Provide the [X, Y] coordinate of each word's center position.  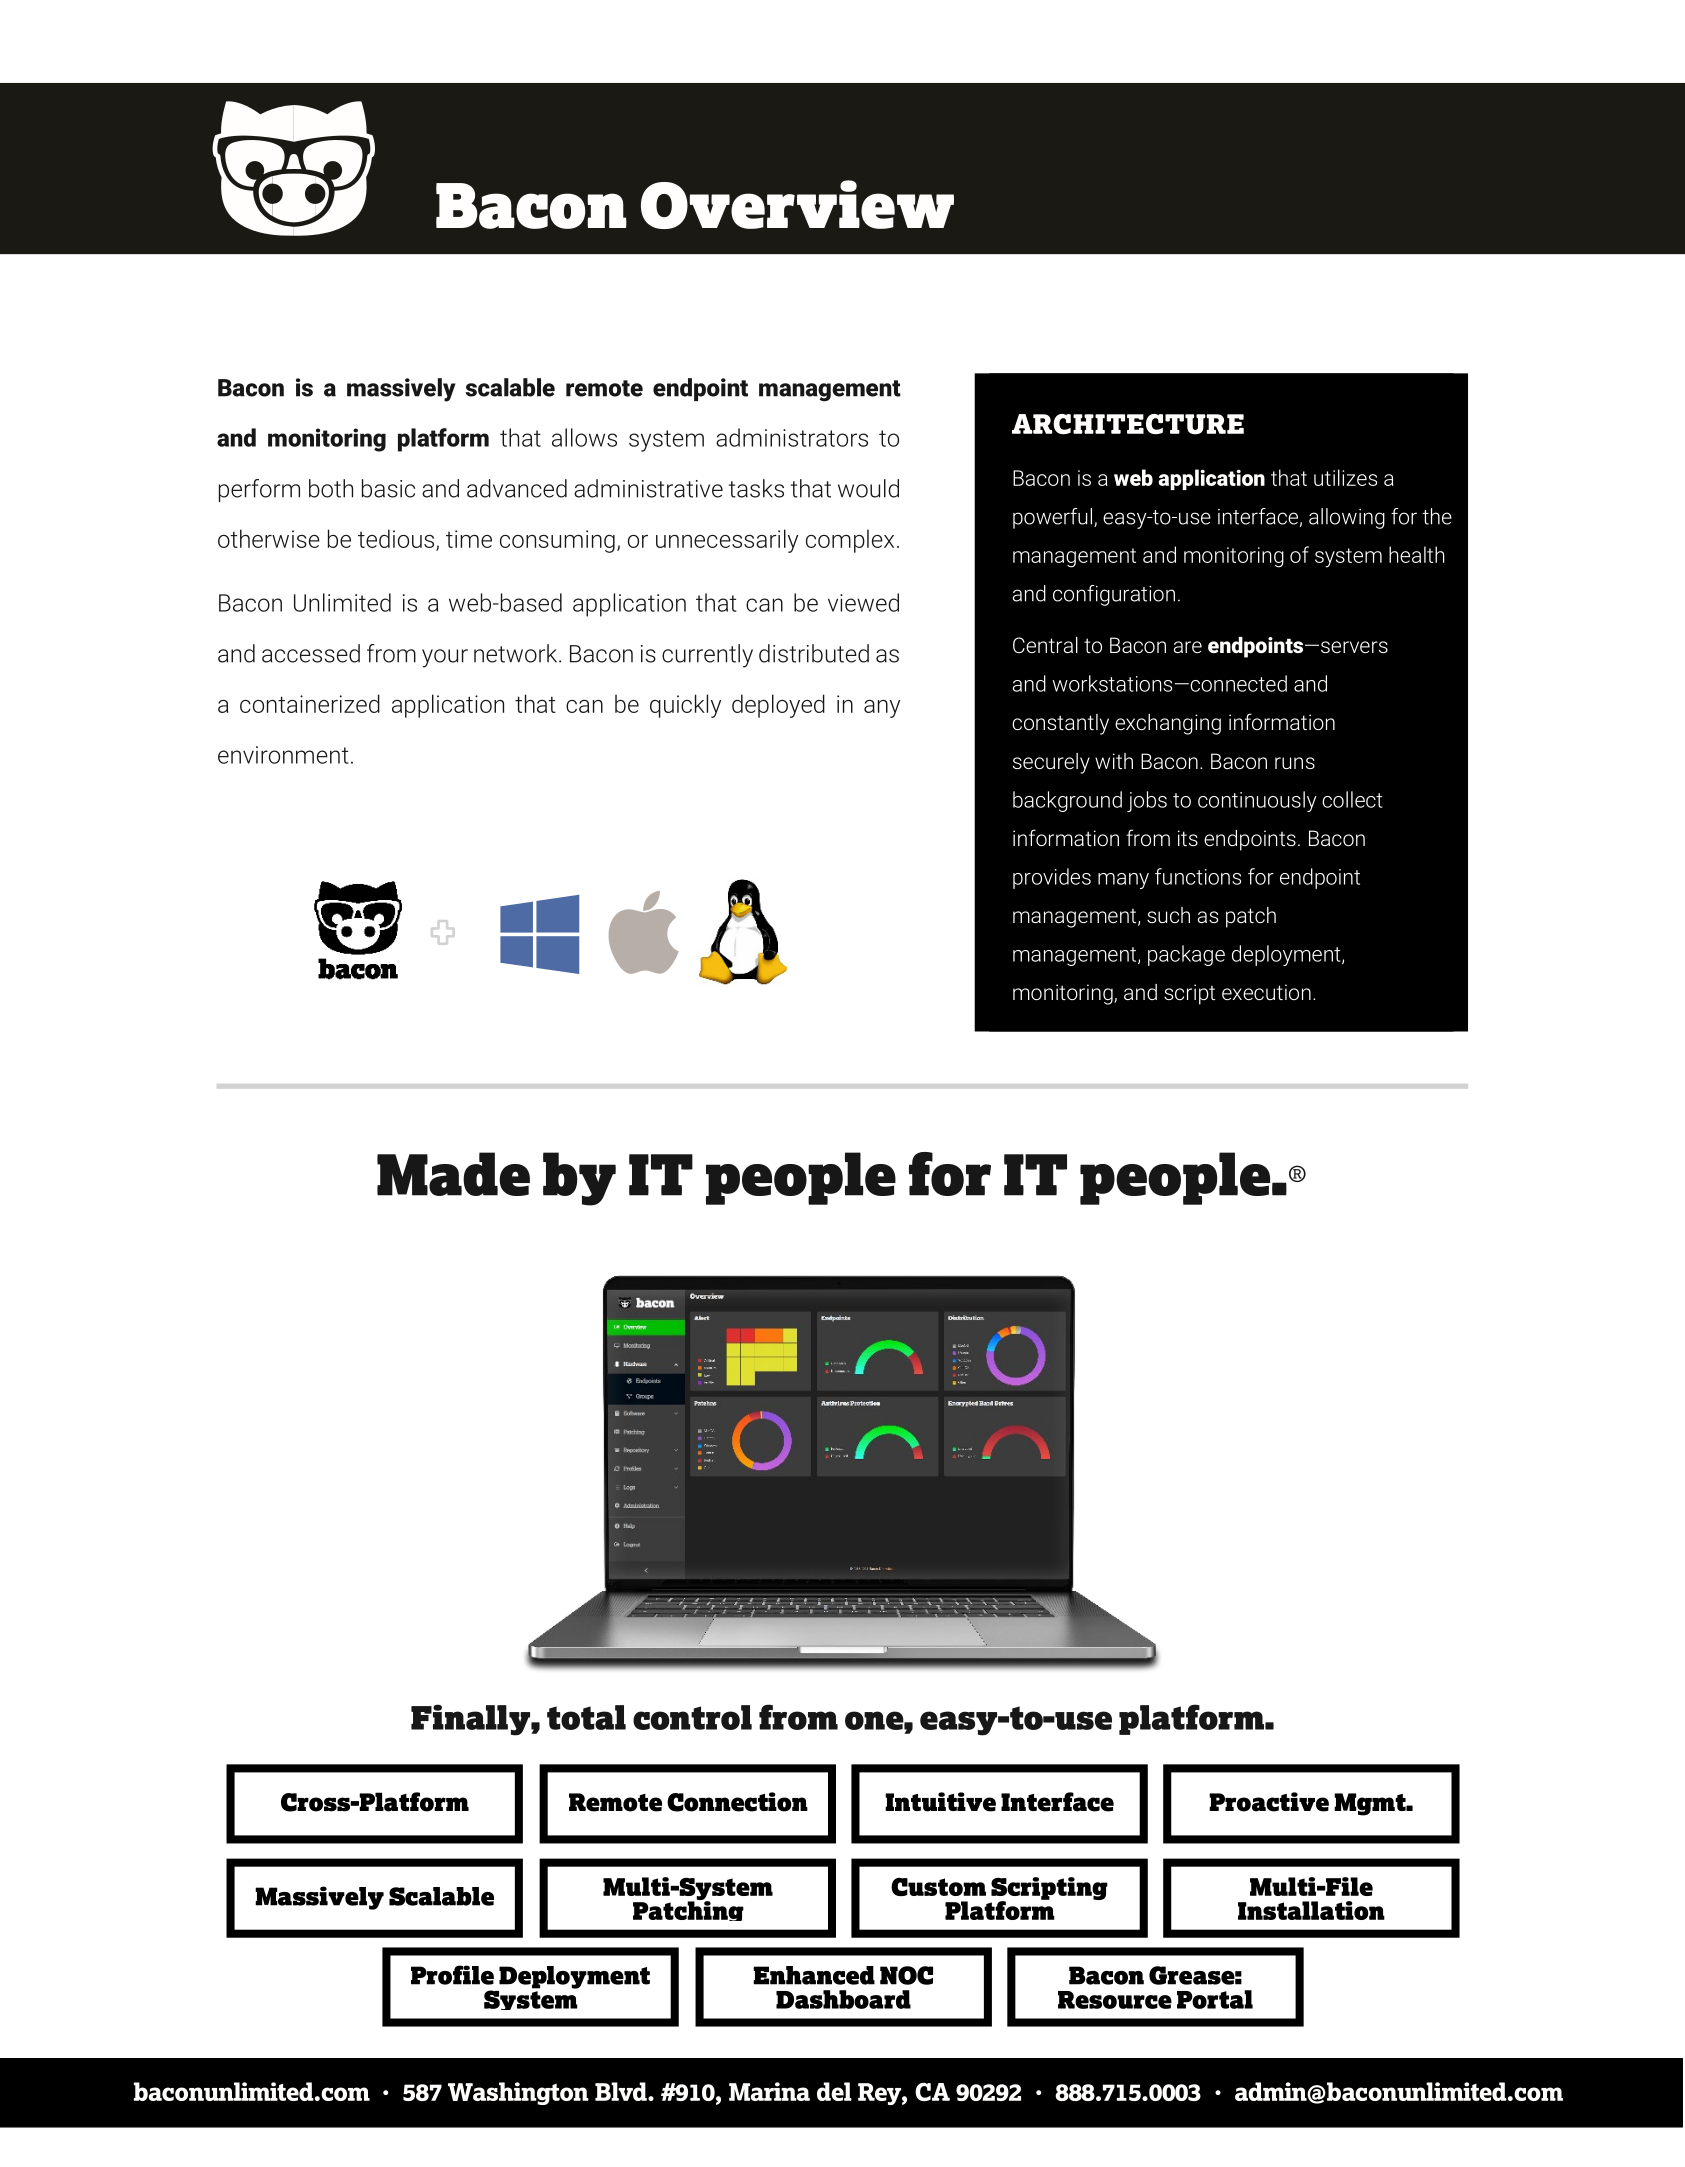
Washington [518, 2093]
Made [453, 1174]
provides [1052, 878]
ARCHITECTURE [1128, 424]
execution [1266, 992]
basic [388, 488]
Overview [797, 204]
